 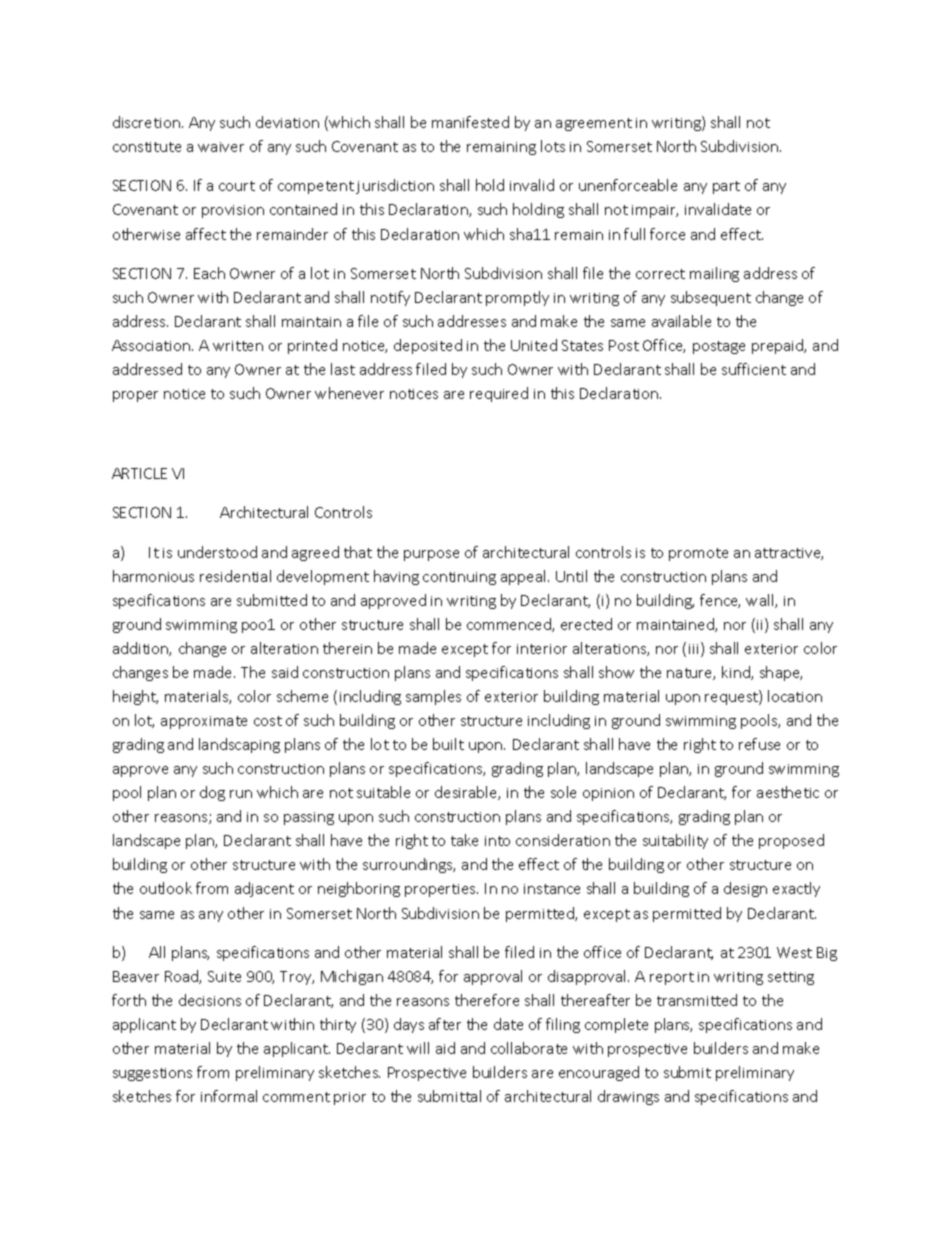 I want to click on take, so click(x=464, y=840).
